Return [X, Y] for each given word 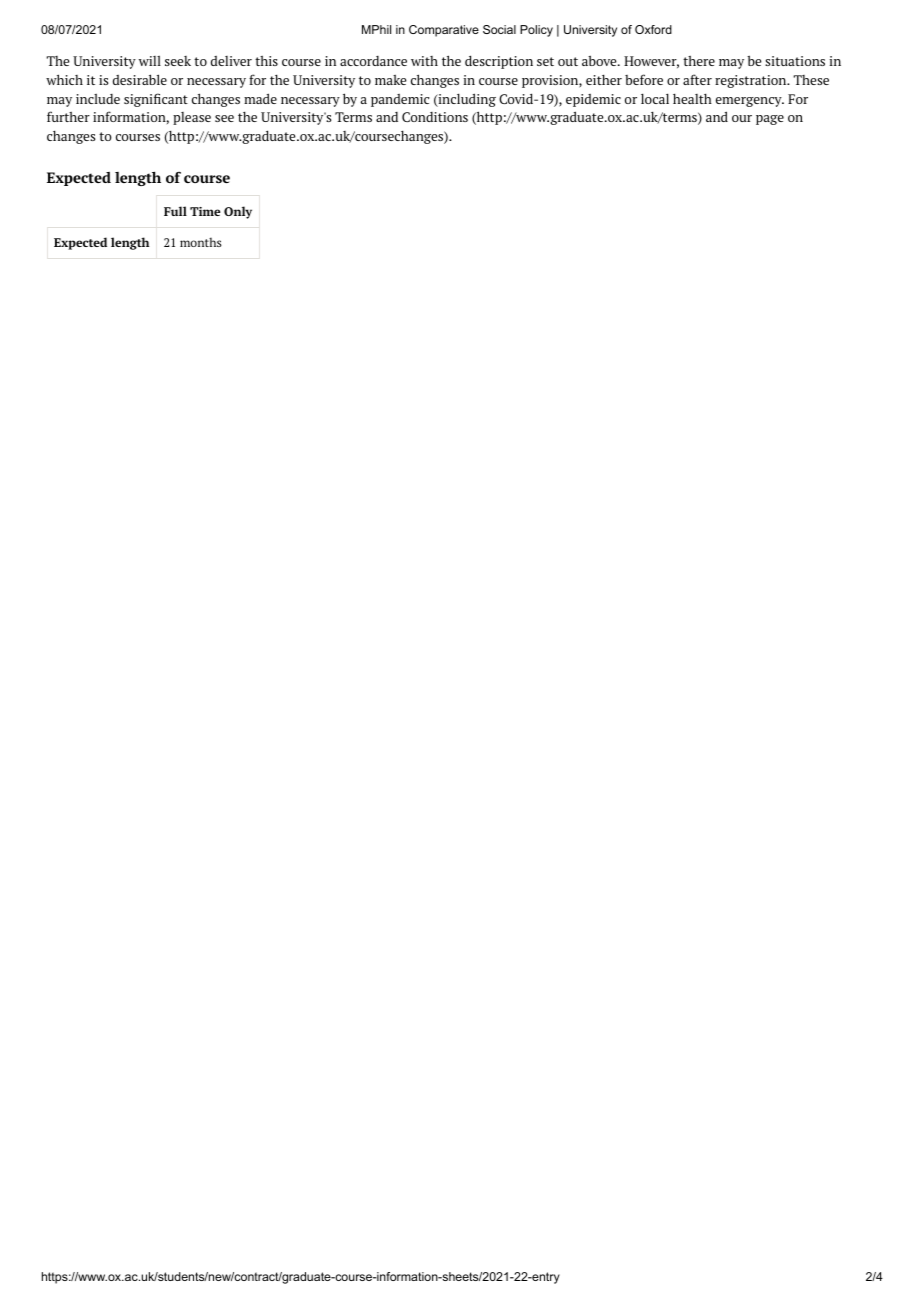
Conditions [435, 117]
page [770, 120]
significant [156, 100]
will [150, 61]
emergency [750, 102]
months [201, 242]
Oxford [653, 29]
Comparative [444, 31]
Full [175, 211]
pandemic [400, 100]
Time [205, 211]
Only [238, 212]
